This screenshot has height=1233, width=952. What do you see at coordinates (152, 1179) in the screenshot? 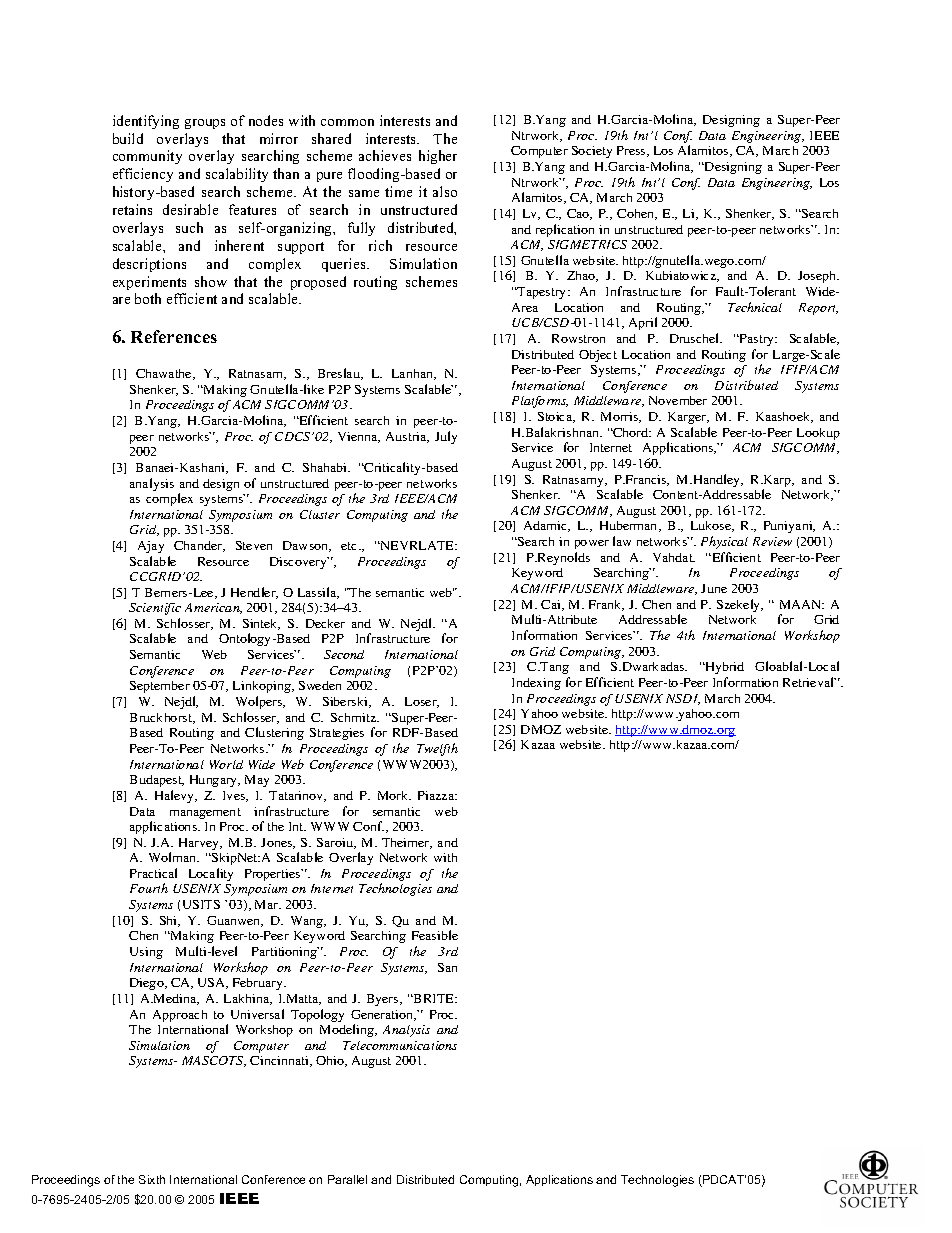
I see `Sixth` at bounding box center [152, 1179].
